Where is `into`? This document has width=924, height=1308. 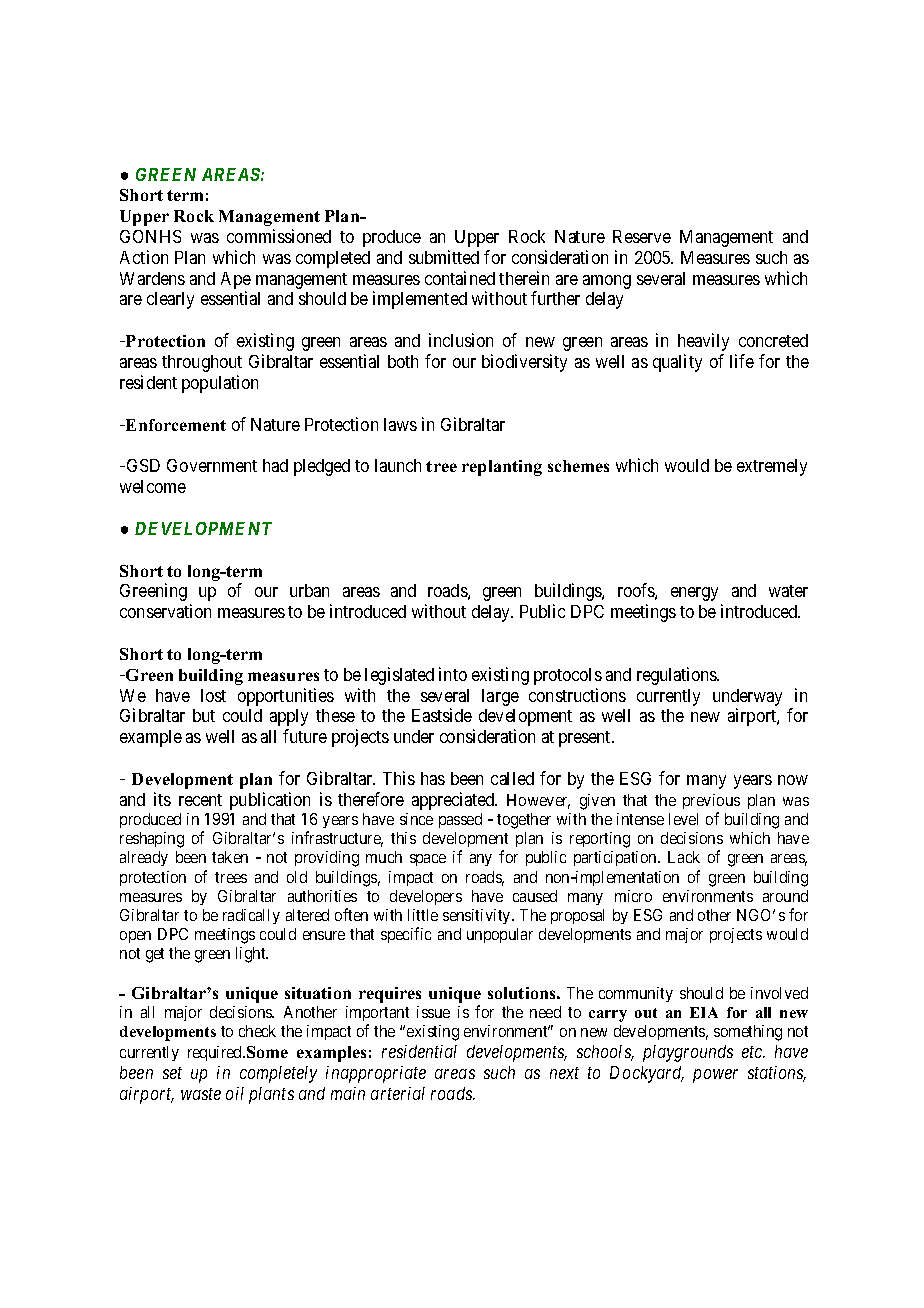
into is located at coordinates (453, 674).
